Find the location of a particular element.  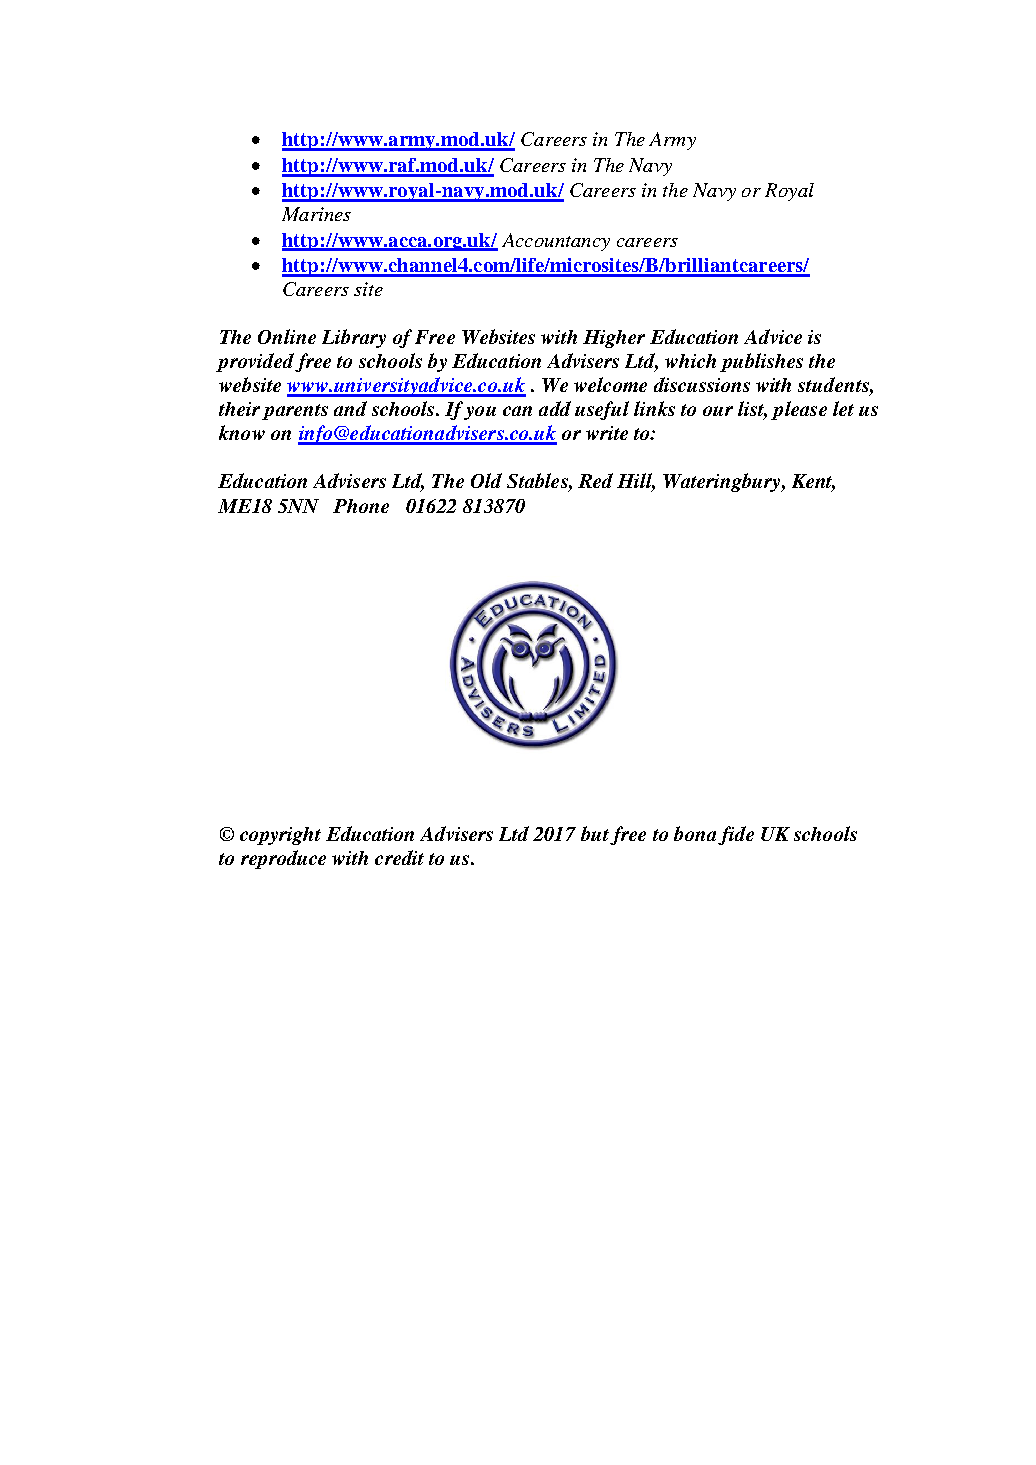

bona is located at coordinates (695, 833).
